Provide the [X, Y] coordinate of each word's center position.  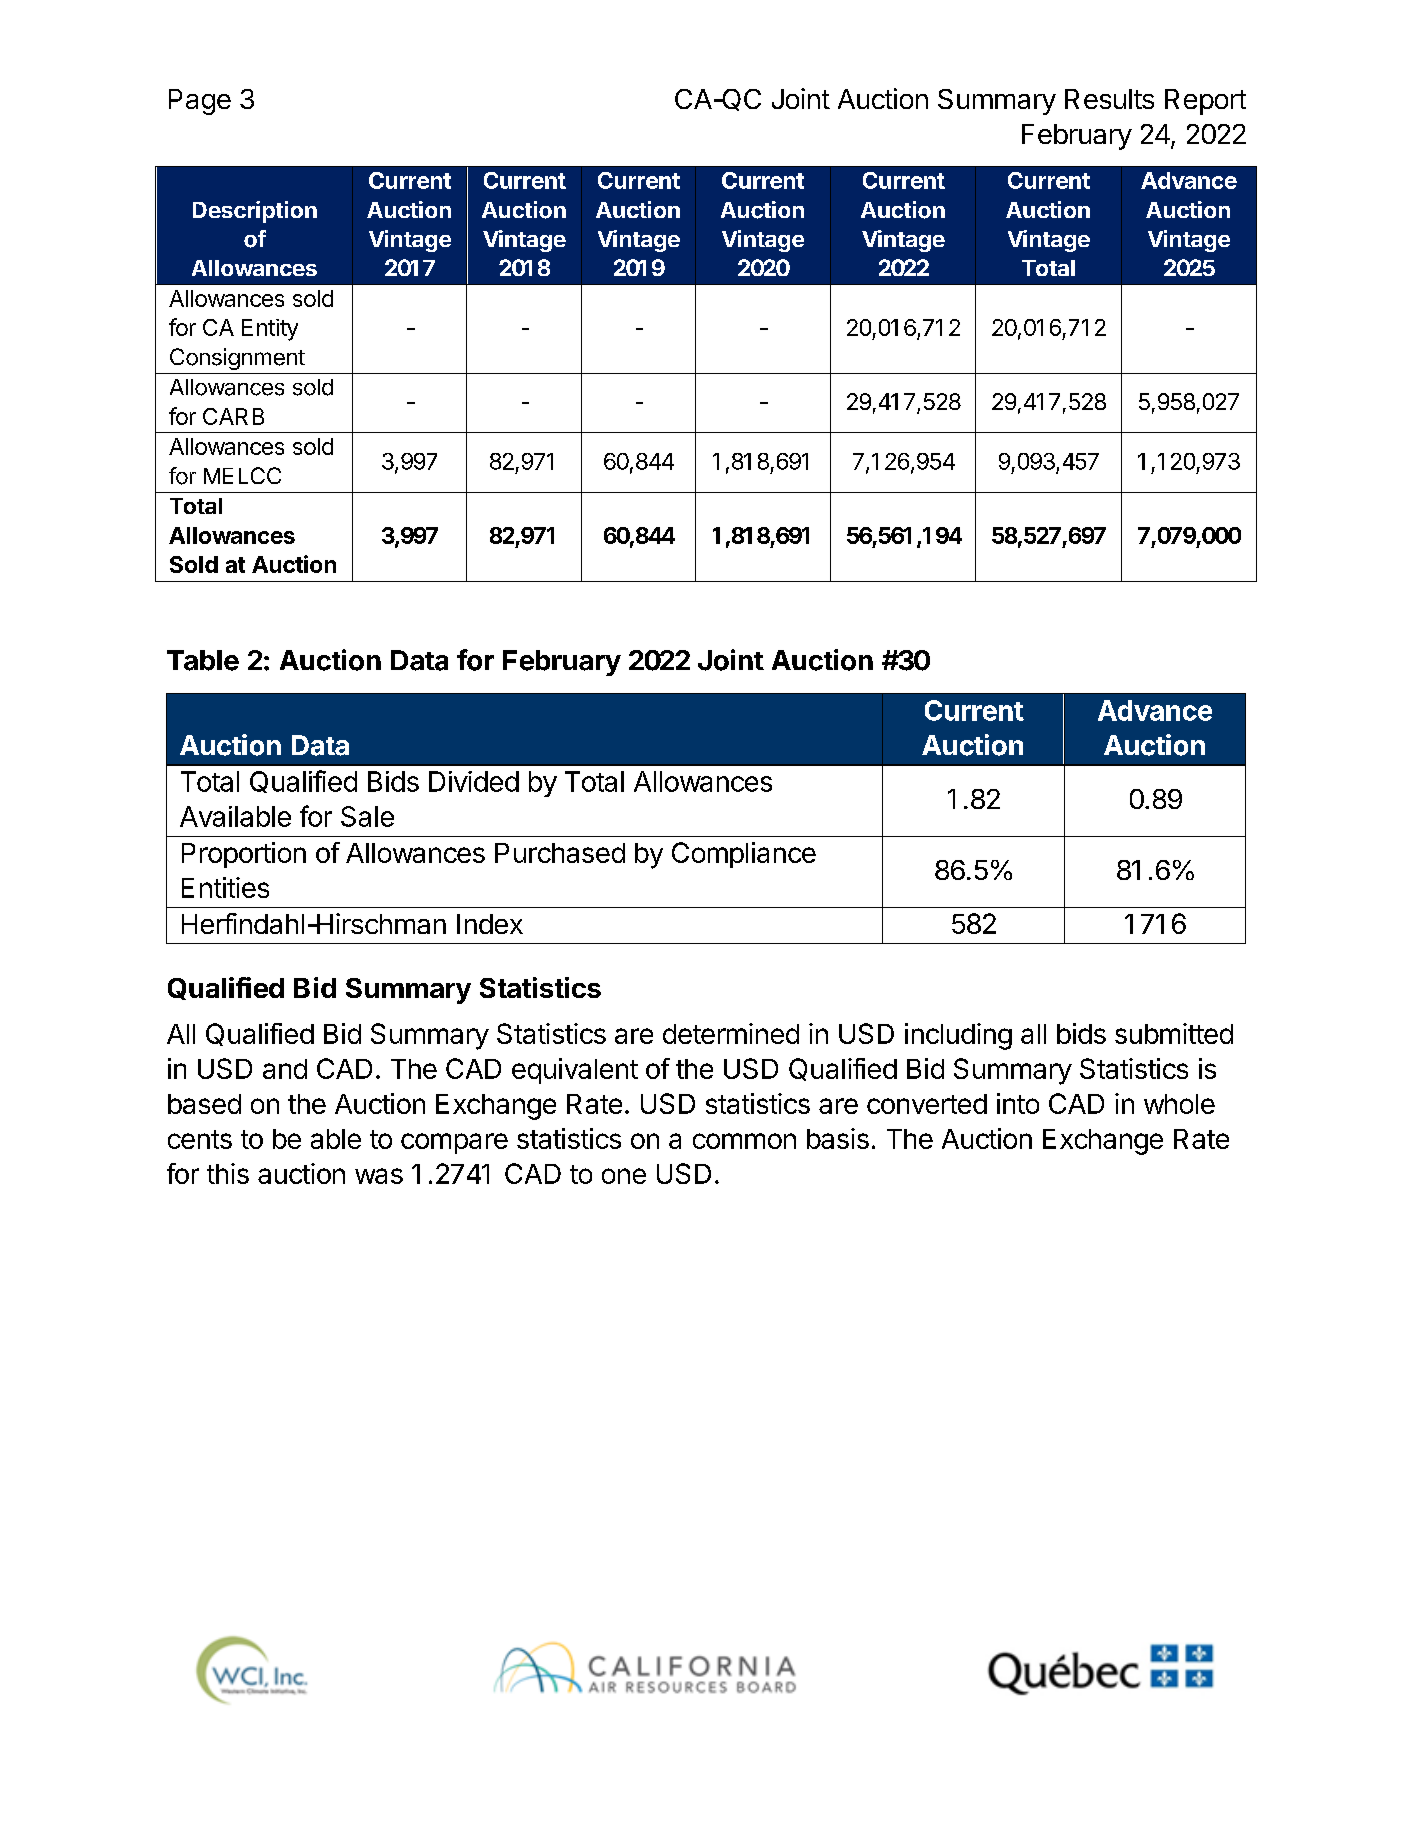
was [379, 1176]
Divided [474, 781]
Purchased [560, 853]
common [744, 1141]
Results [1109, 99]
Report [1205, 102]
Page [200, 102]
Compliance [744, 855]
